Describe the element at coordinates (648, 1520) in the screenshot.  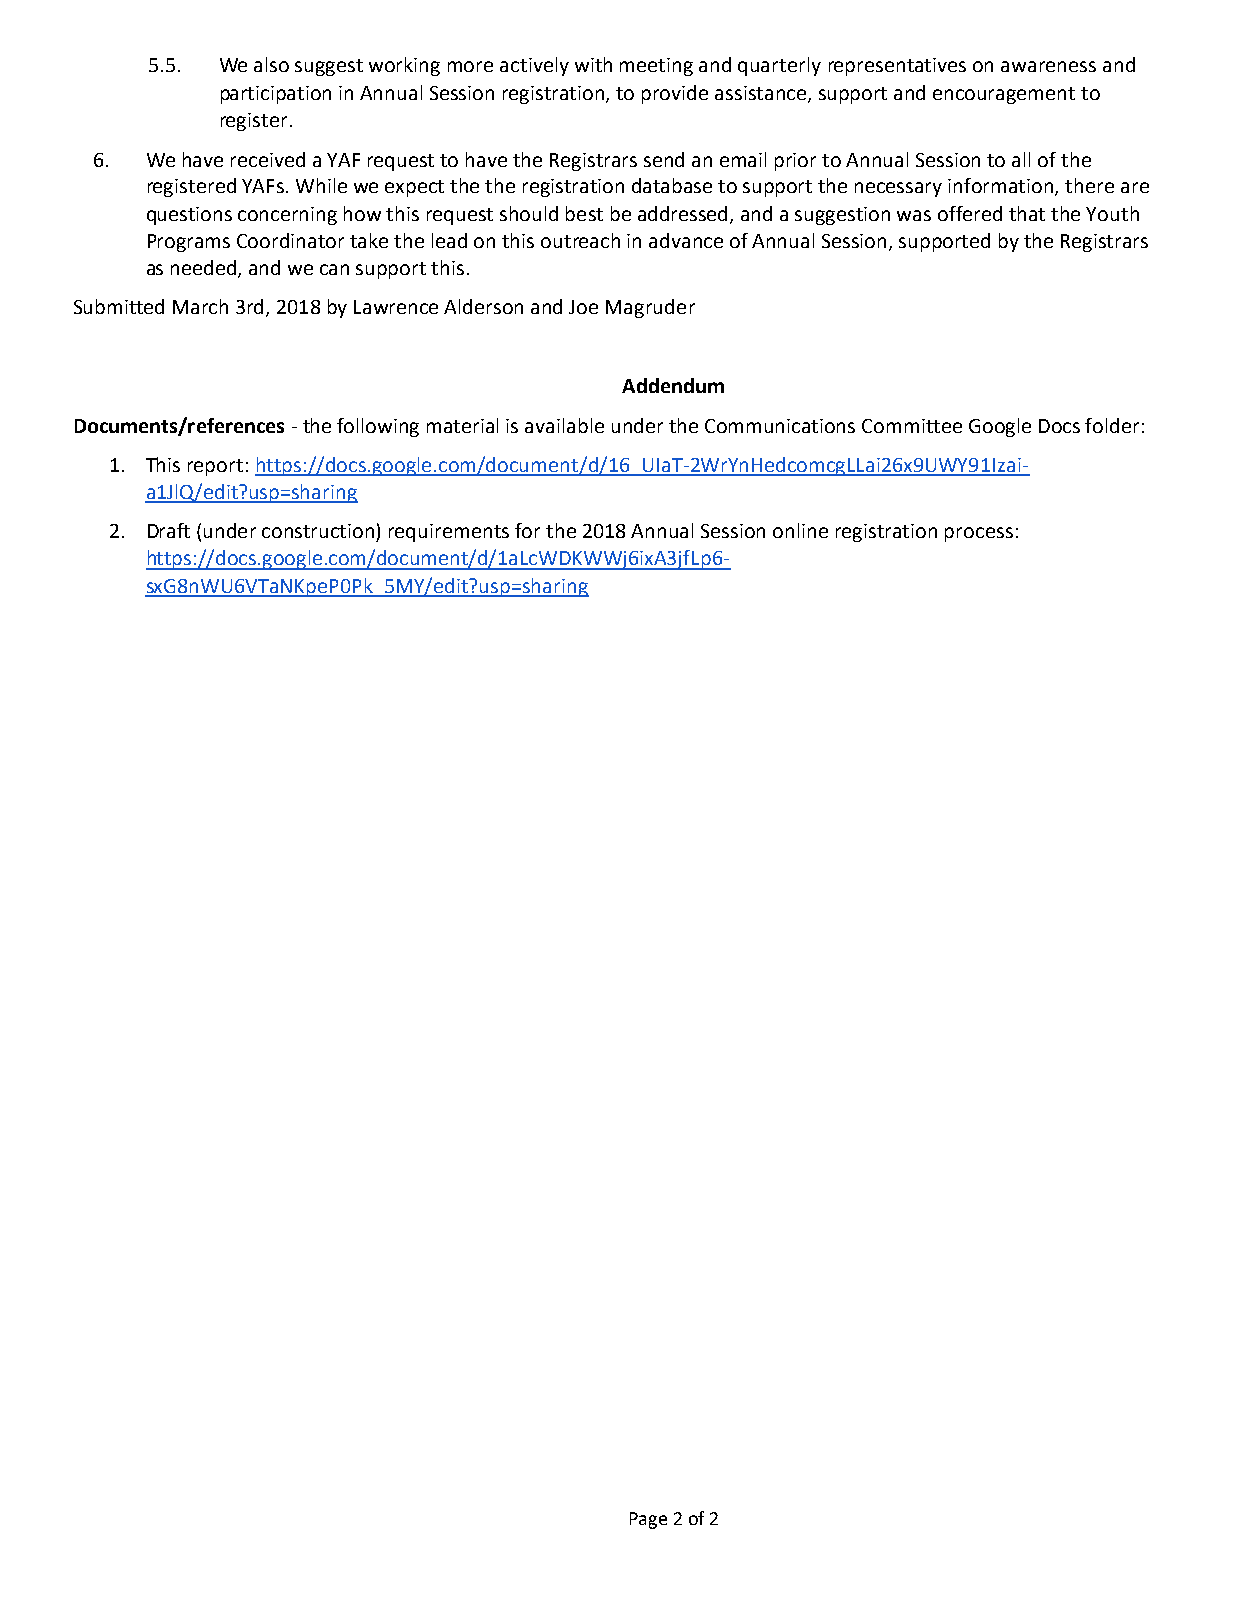
I see `Page` at that location.
